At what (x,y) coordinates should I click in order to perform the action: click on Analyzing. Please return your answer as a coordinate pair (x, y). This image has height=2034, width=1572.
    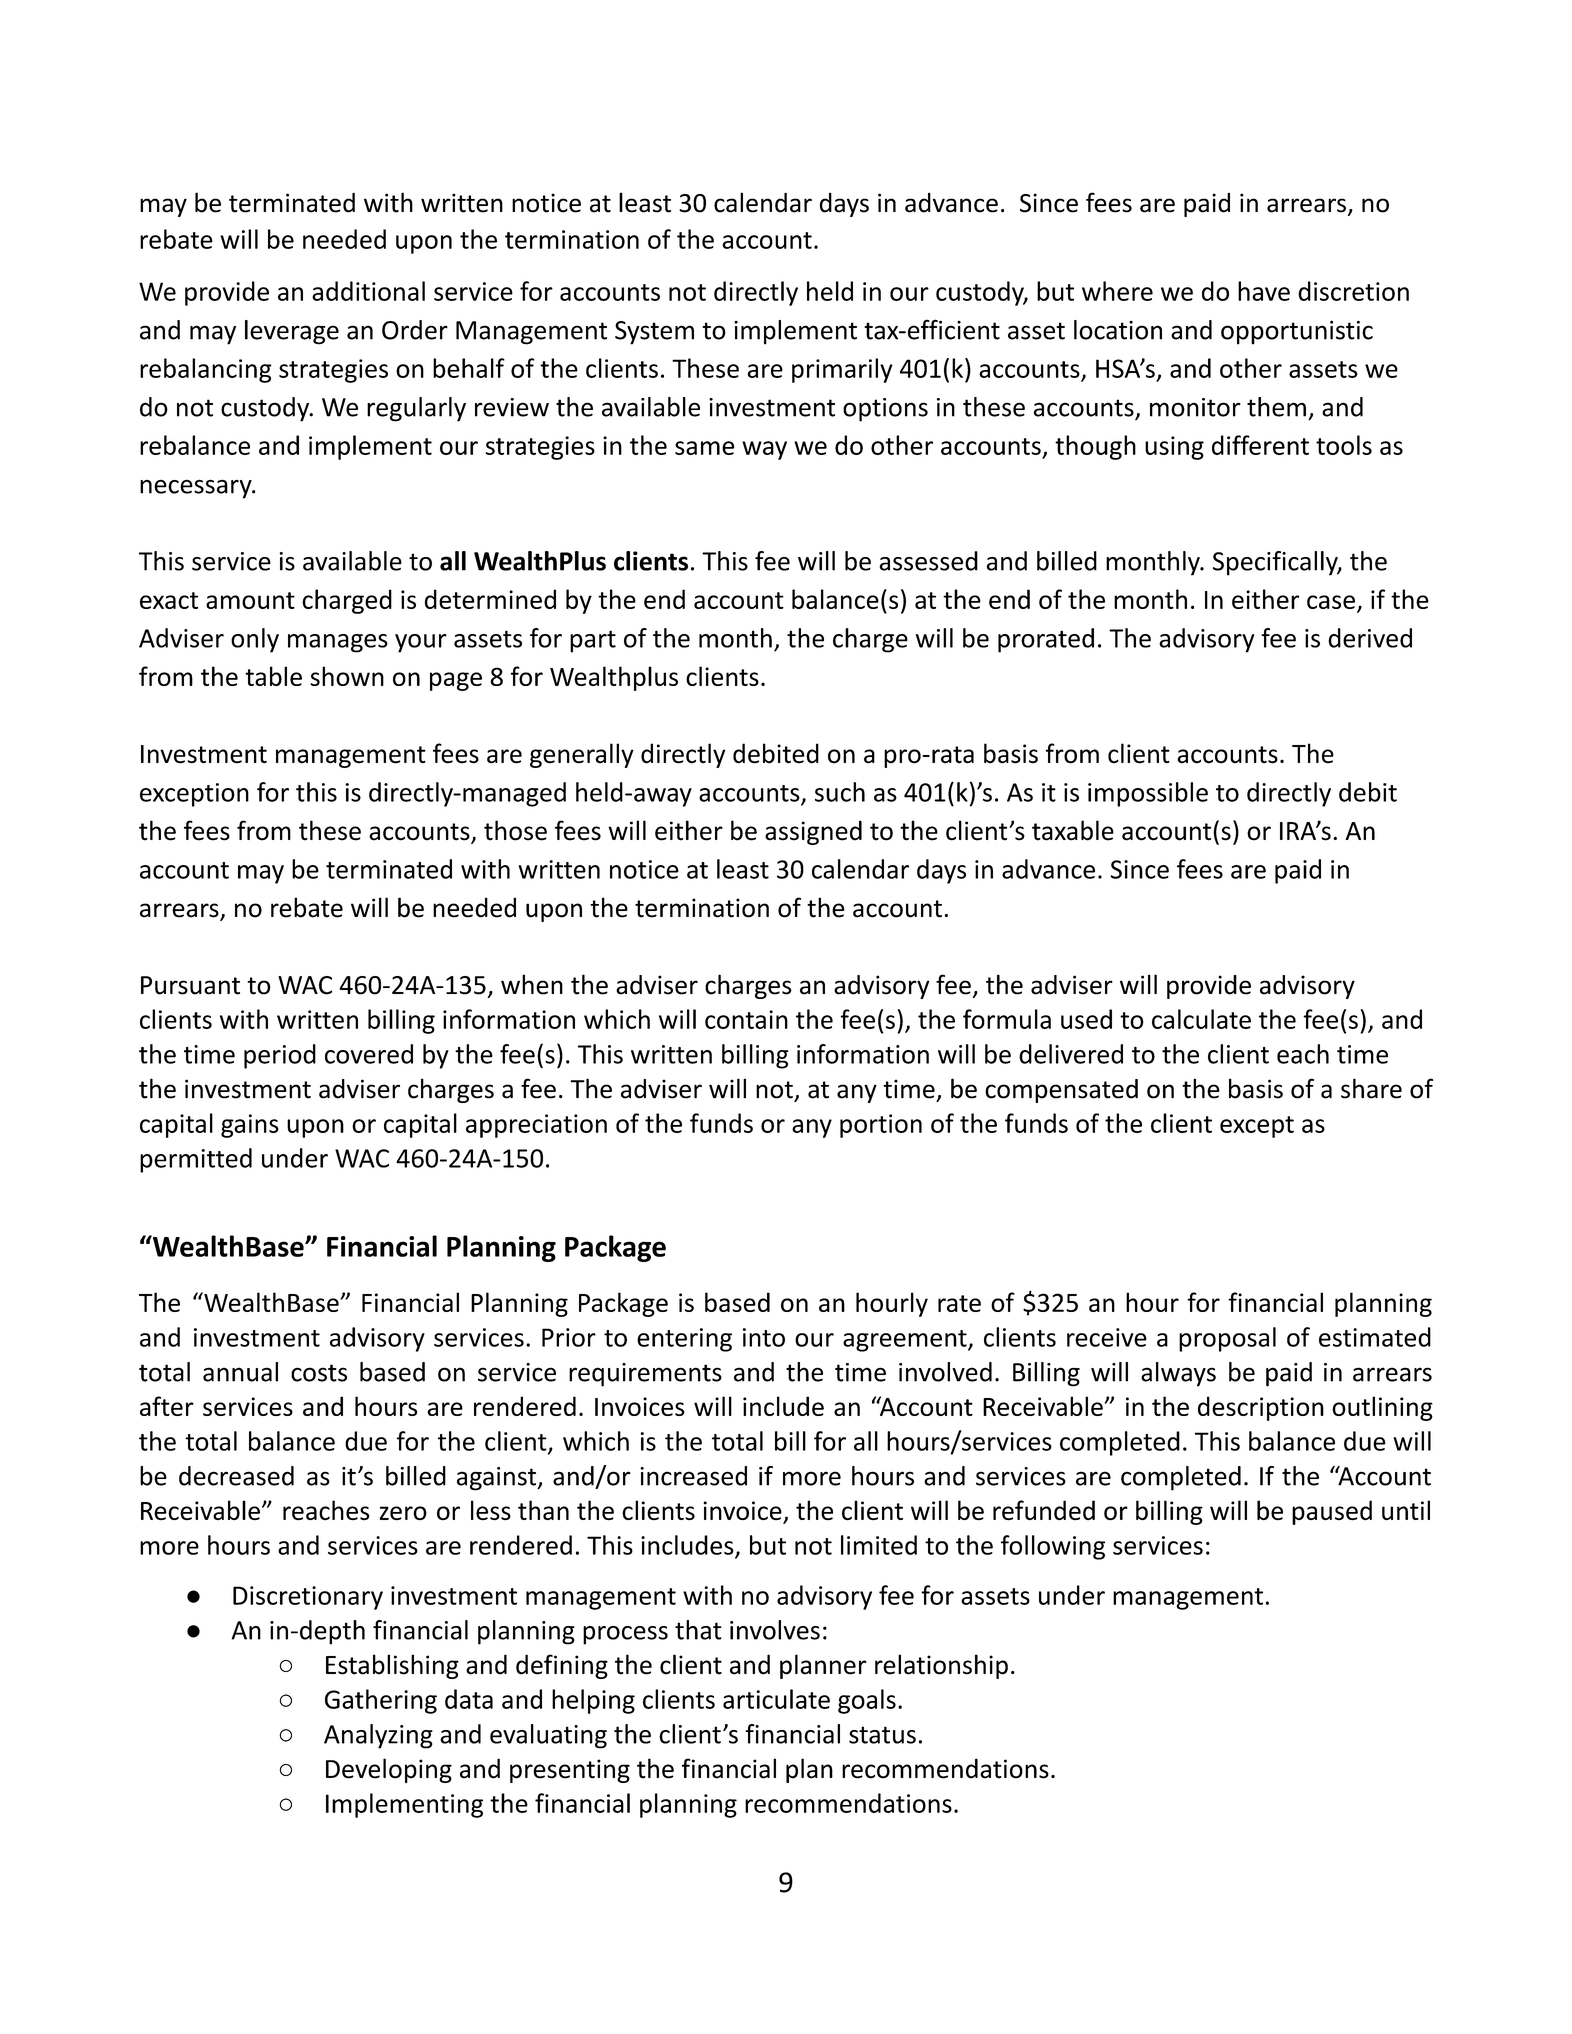
    Looking at the image, I should click on (378, 1736).
